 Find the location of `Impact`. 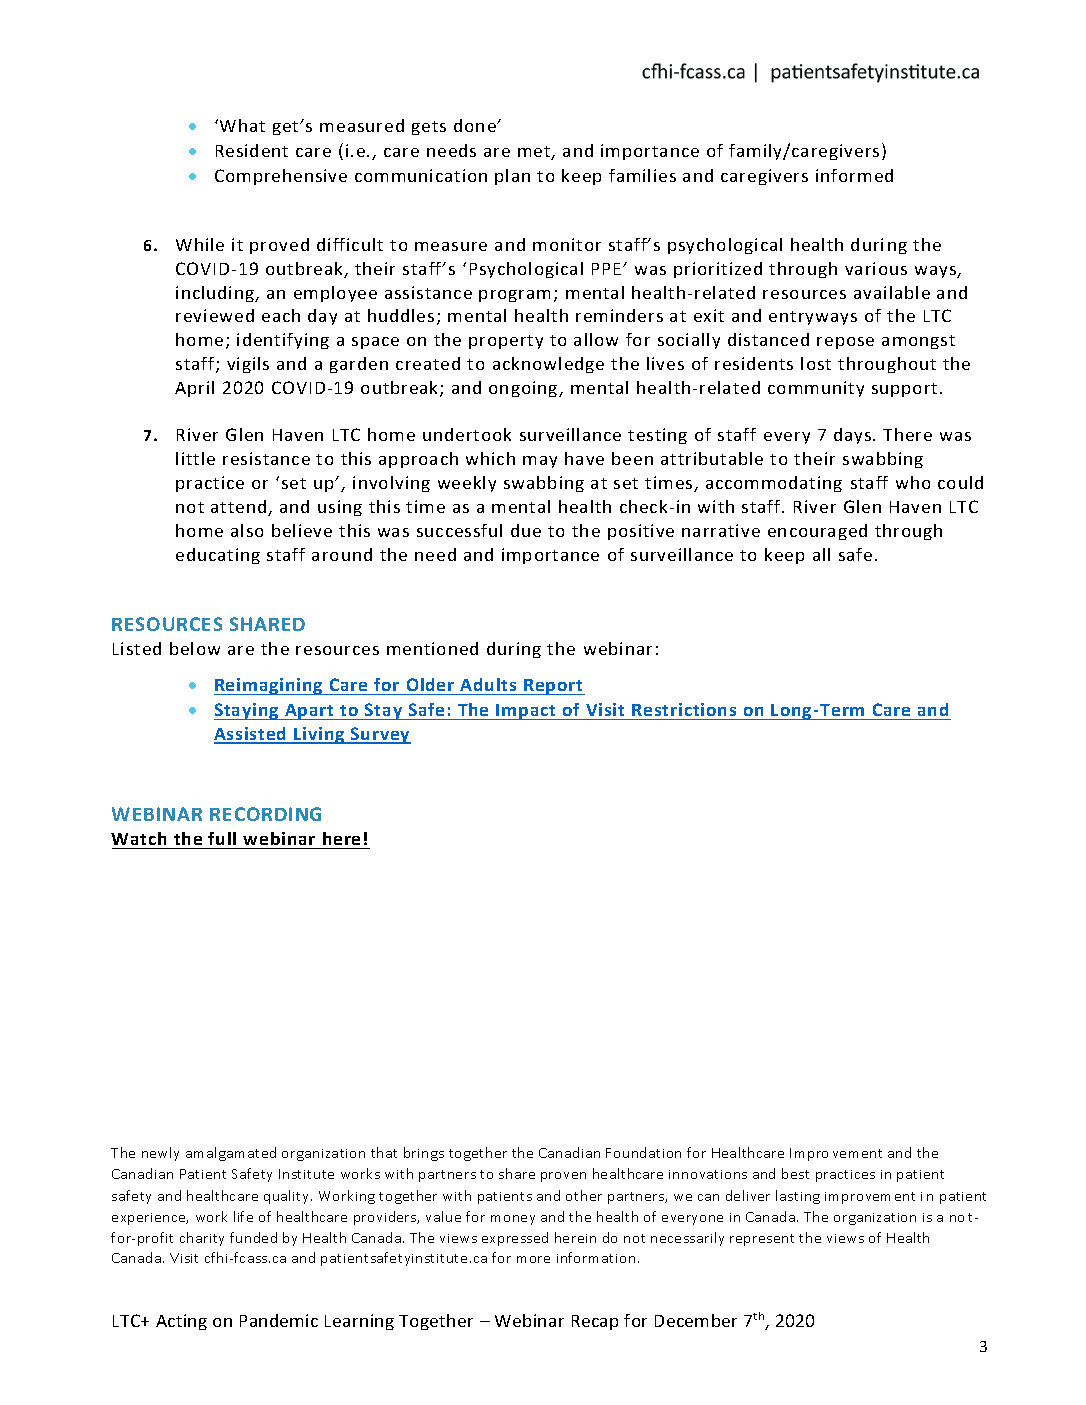

Impact is located at coordinates (526, 712).
